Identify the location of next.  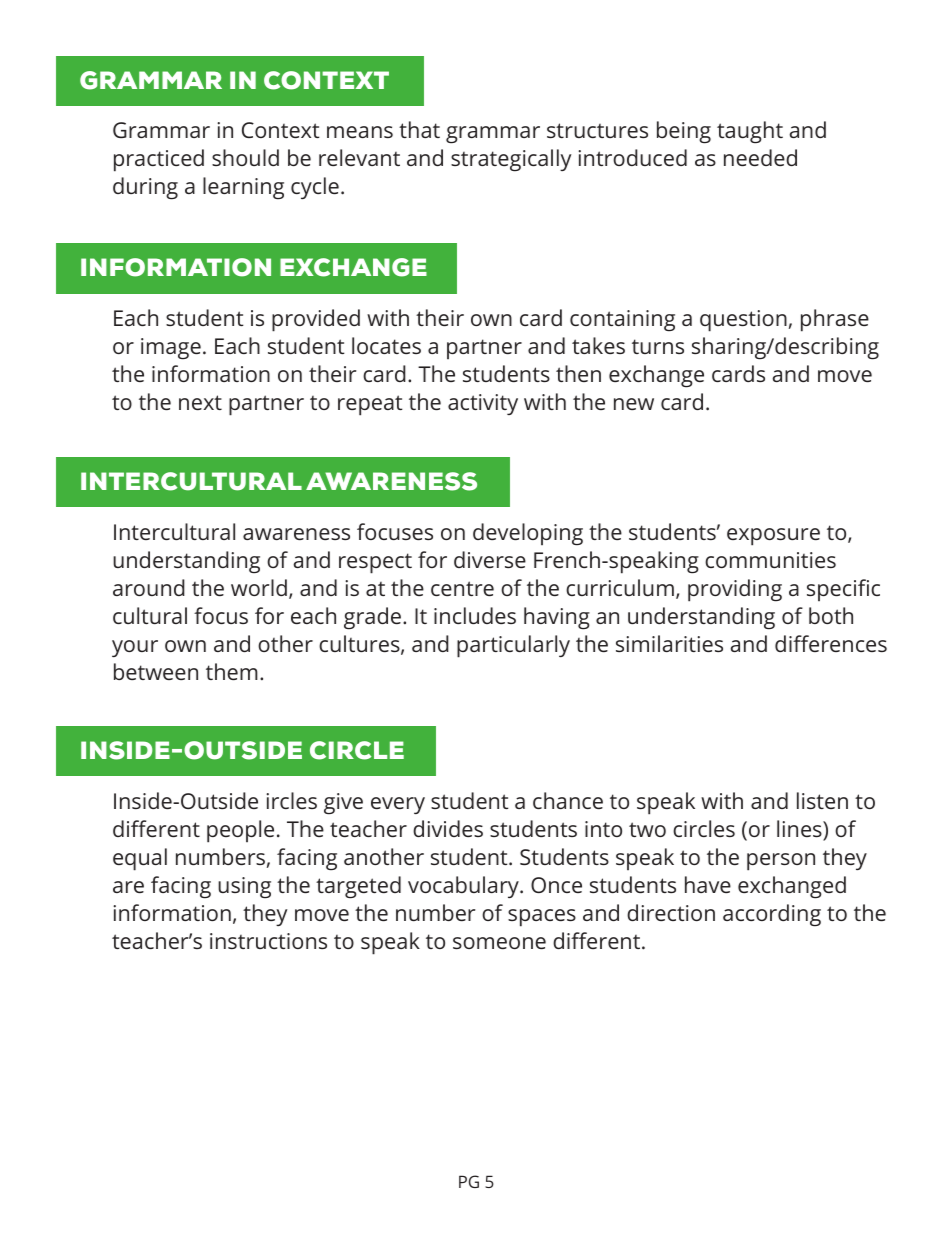
(200, 402).
